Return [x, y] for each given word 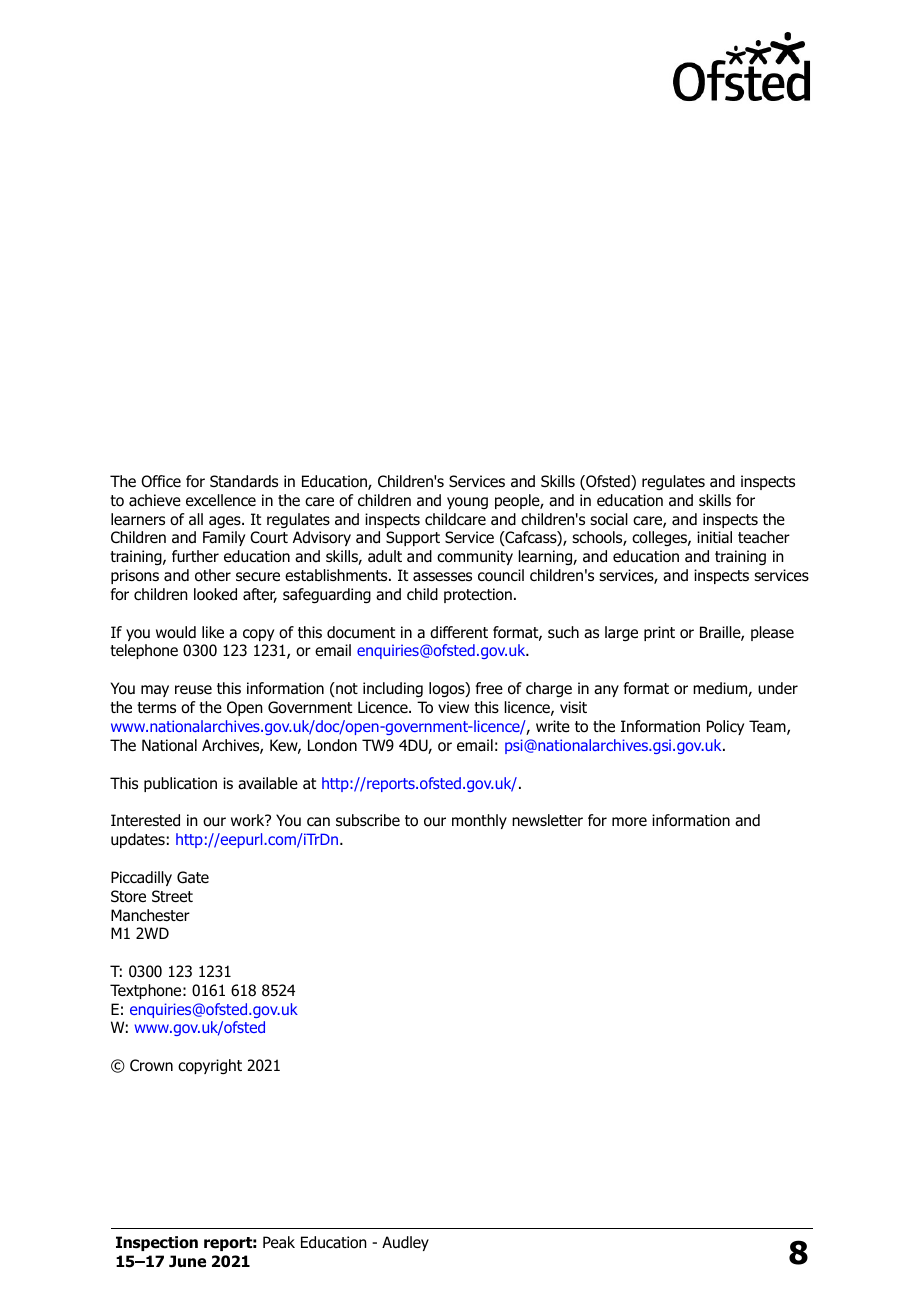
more [629, 822]
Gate [193, 877]
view [453, 707]
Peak [279, 1242]
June [187, 1261]
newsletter [547, 820]
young [467, 503]
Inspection [157, 1243]
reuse [193, 690]
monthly [479, 821]
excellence [221, 500]
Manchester [150, 915]
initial [714, 537]
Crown [151, 1065]
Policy [725, 727]
